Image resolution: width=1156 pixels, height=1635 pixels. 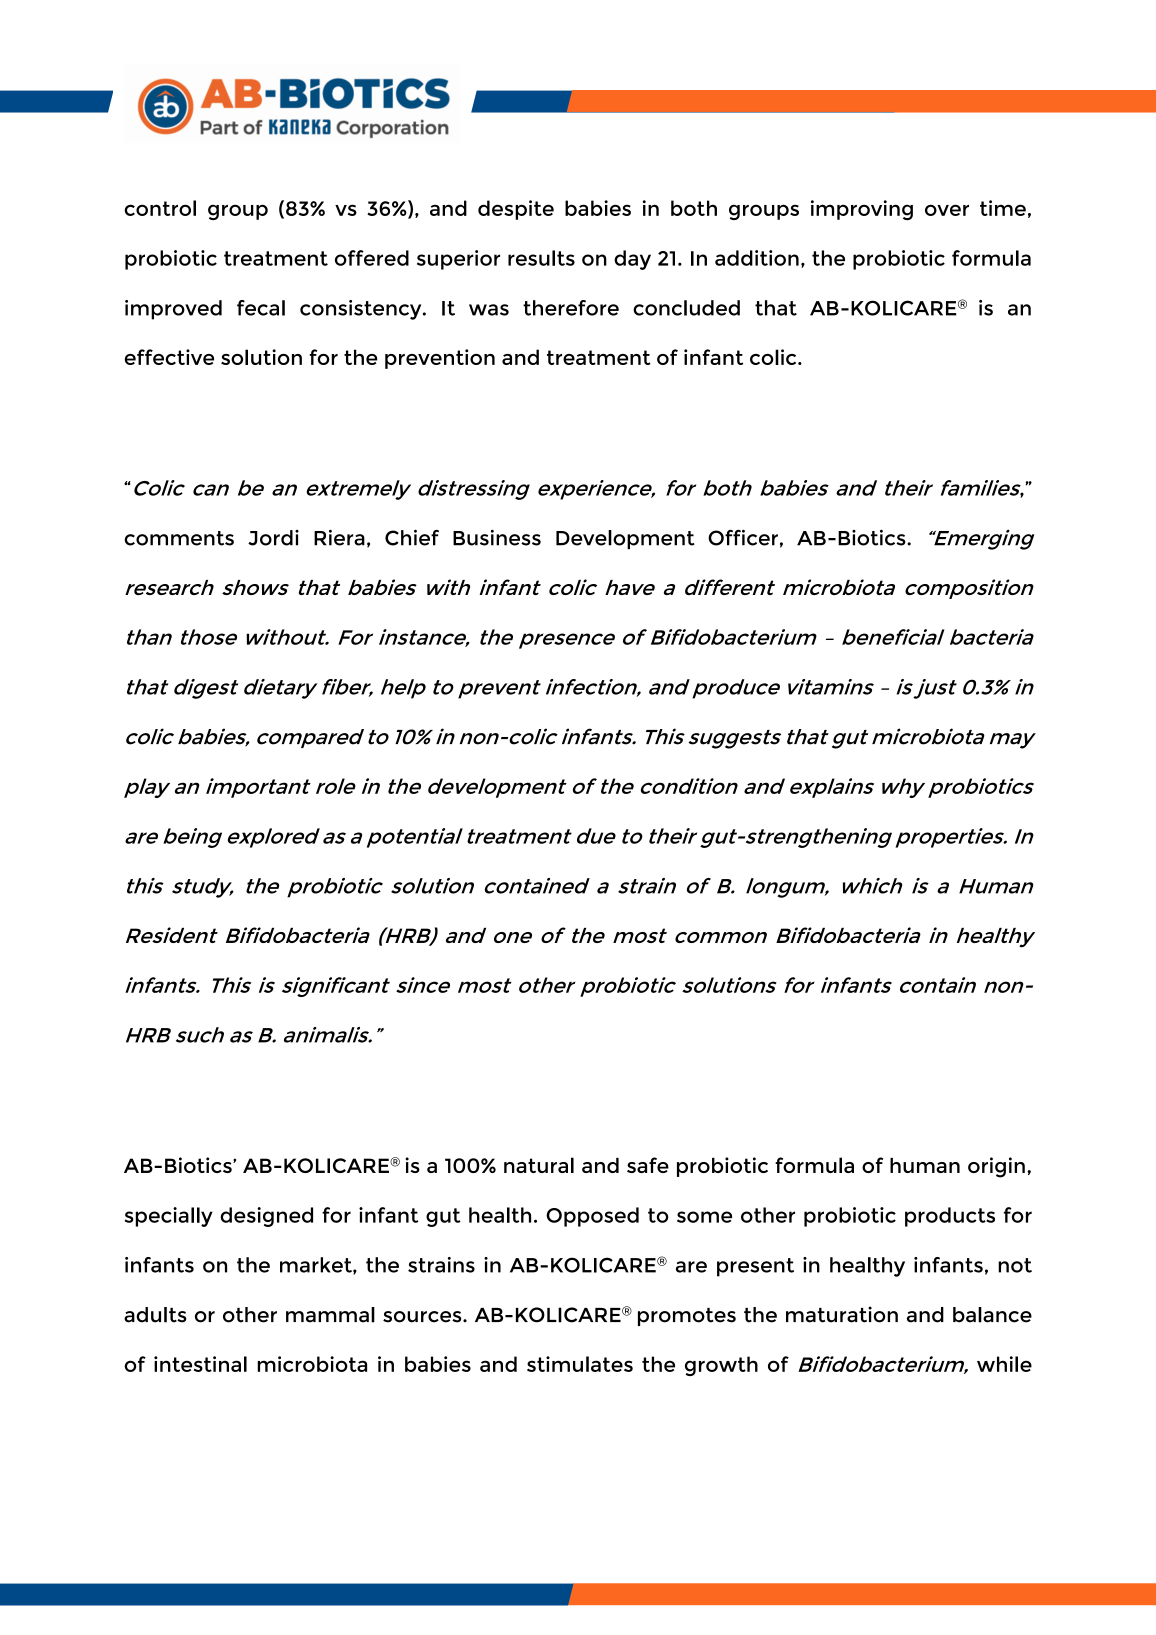 I want to click on Business, so click(x=497, y=537).
